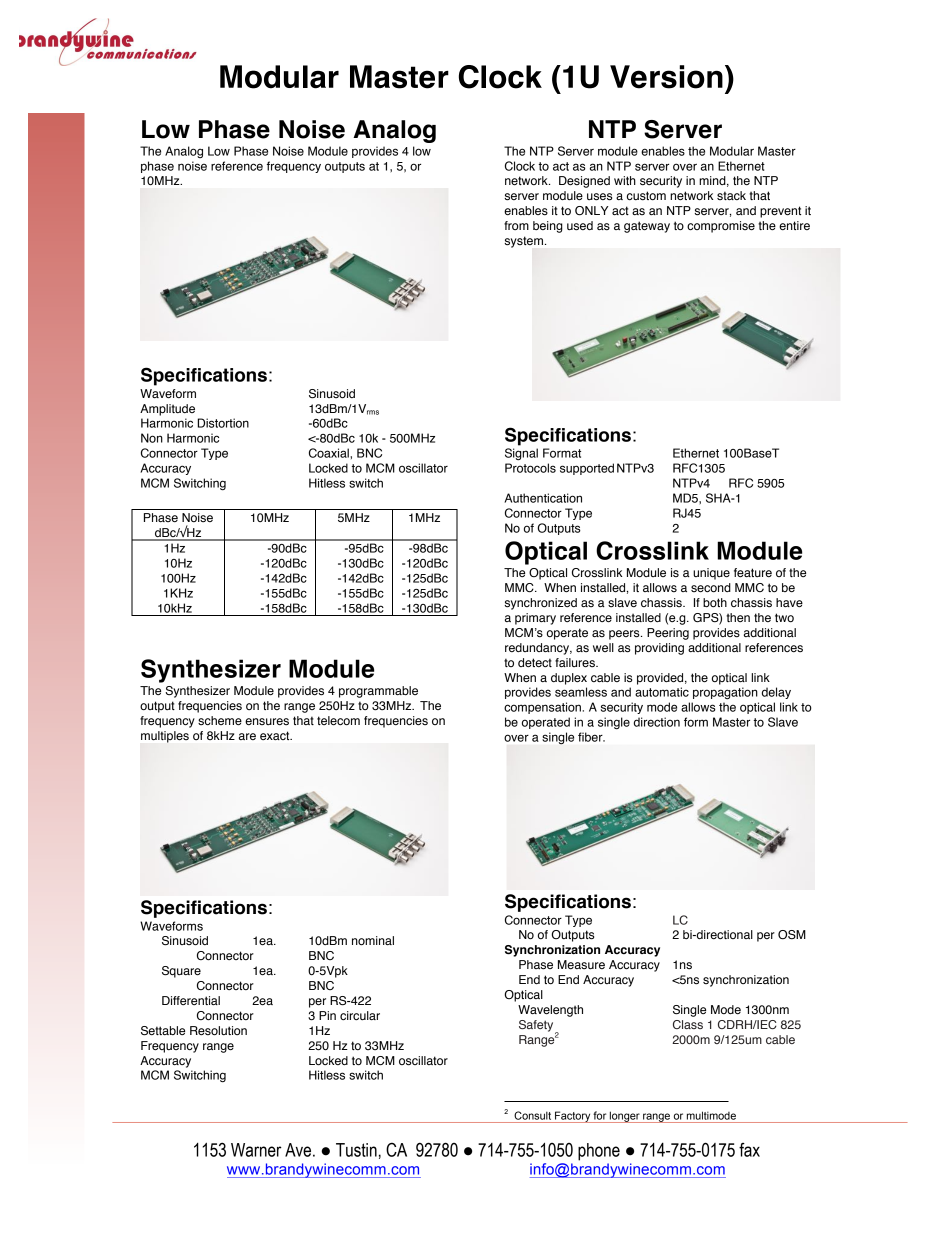 The width and height of the screenshot is (952, 1233). Describe the element at coordinates (749, 1150) in the screenshot. I see `fax` at that location.
